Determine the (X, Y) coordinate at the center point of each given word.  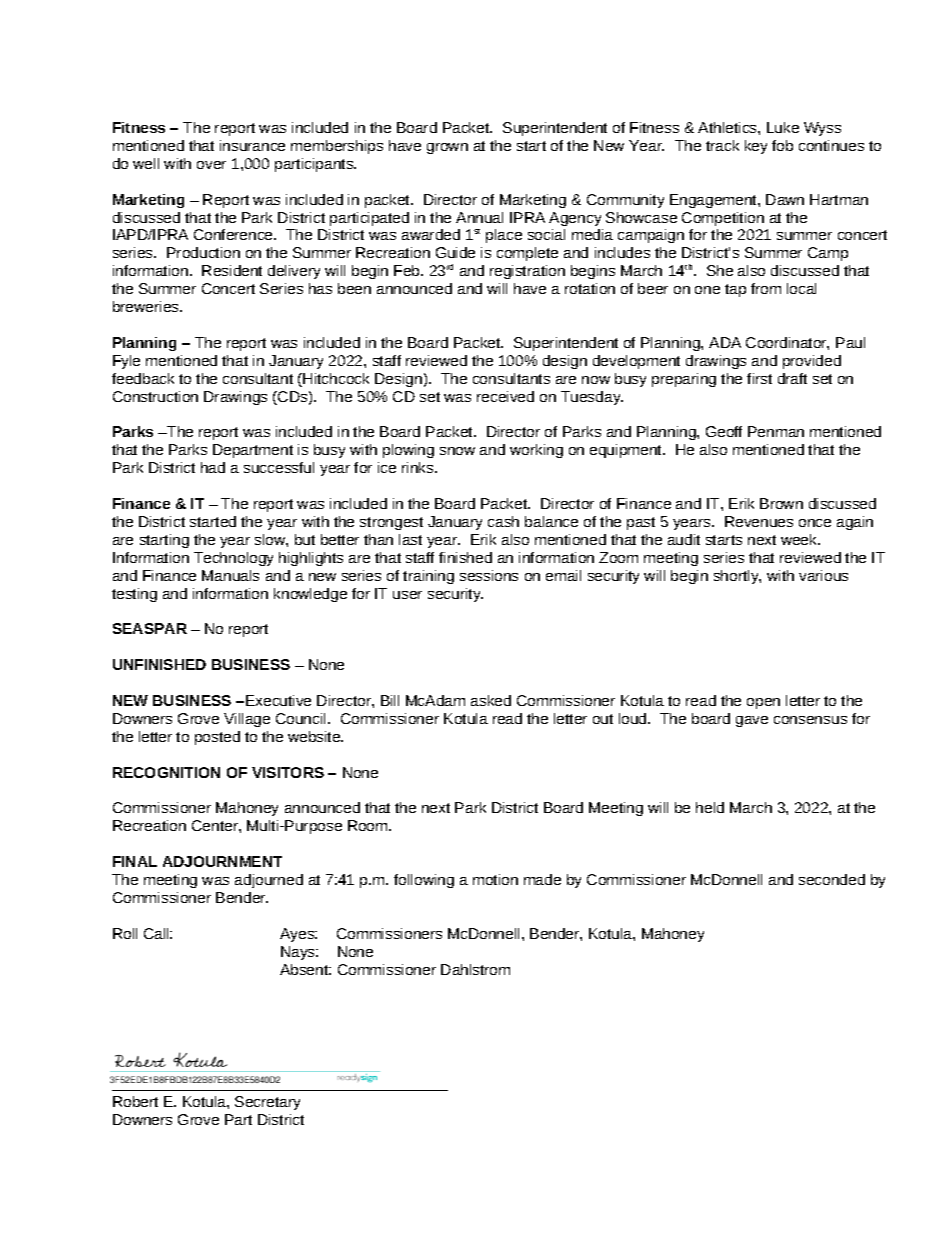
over (211, 165)
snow (457, 451)
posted (217, 738)
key (756, 147)
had (213, 467)
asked (491, 700)
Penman (776, 431)
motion (495, 879)
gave (752, 721)
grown (447, 148)
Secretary (267, 1103)
